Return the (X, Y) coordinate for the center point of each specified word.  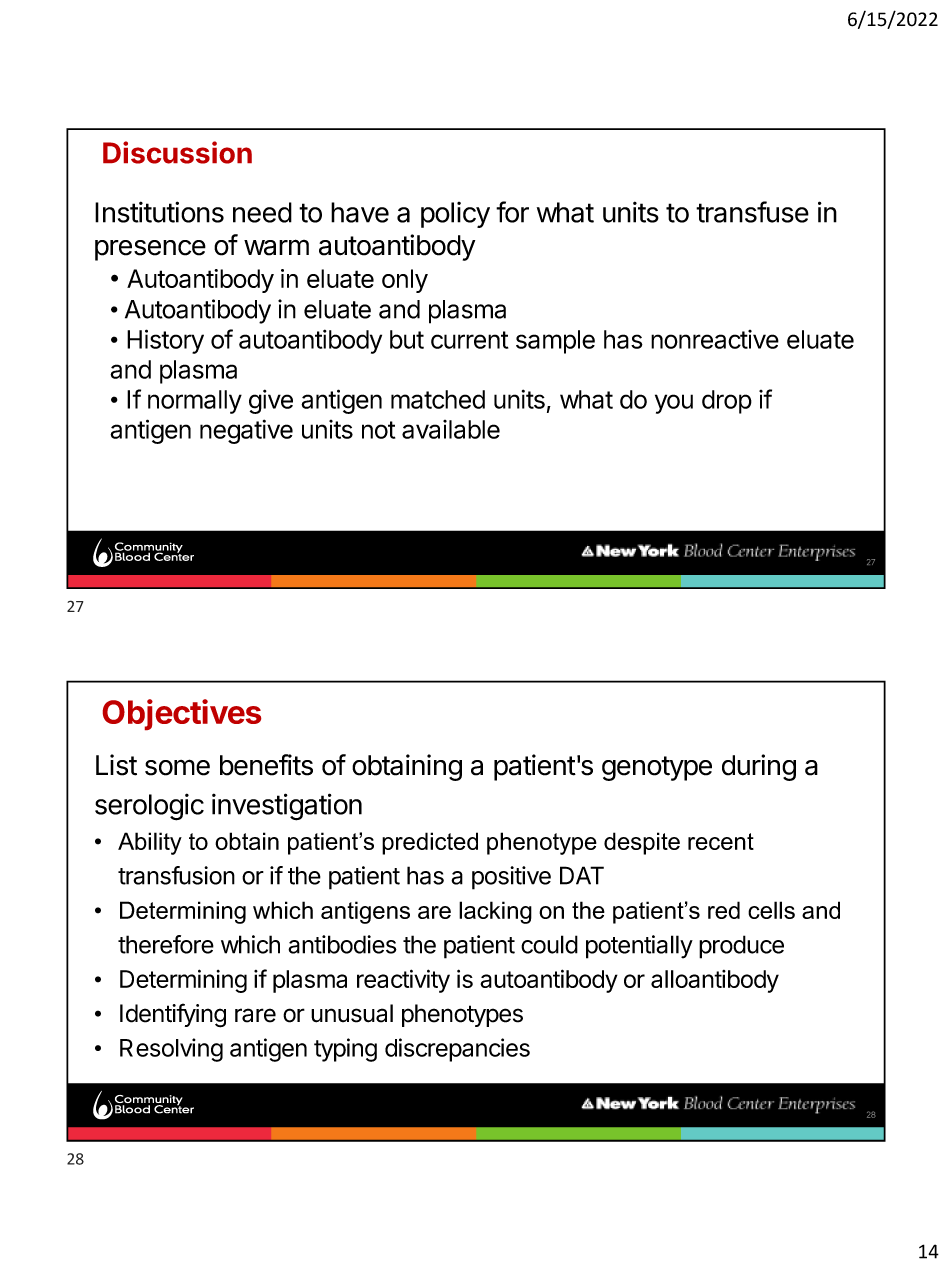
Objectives (182, 714)
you (674, 404)
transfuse (752, 212)
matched (438, 399)
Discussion (177, 152)
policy (455, 215)
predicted (430, 843)
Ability (150, 843)
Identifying (173, 1015)
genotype (657, 768)
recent (721, 841)
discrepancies (457, 1050)
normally (195, 402)
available (451, 429)
